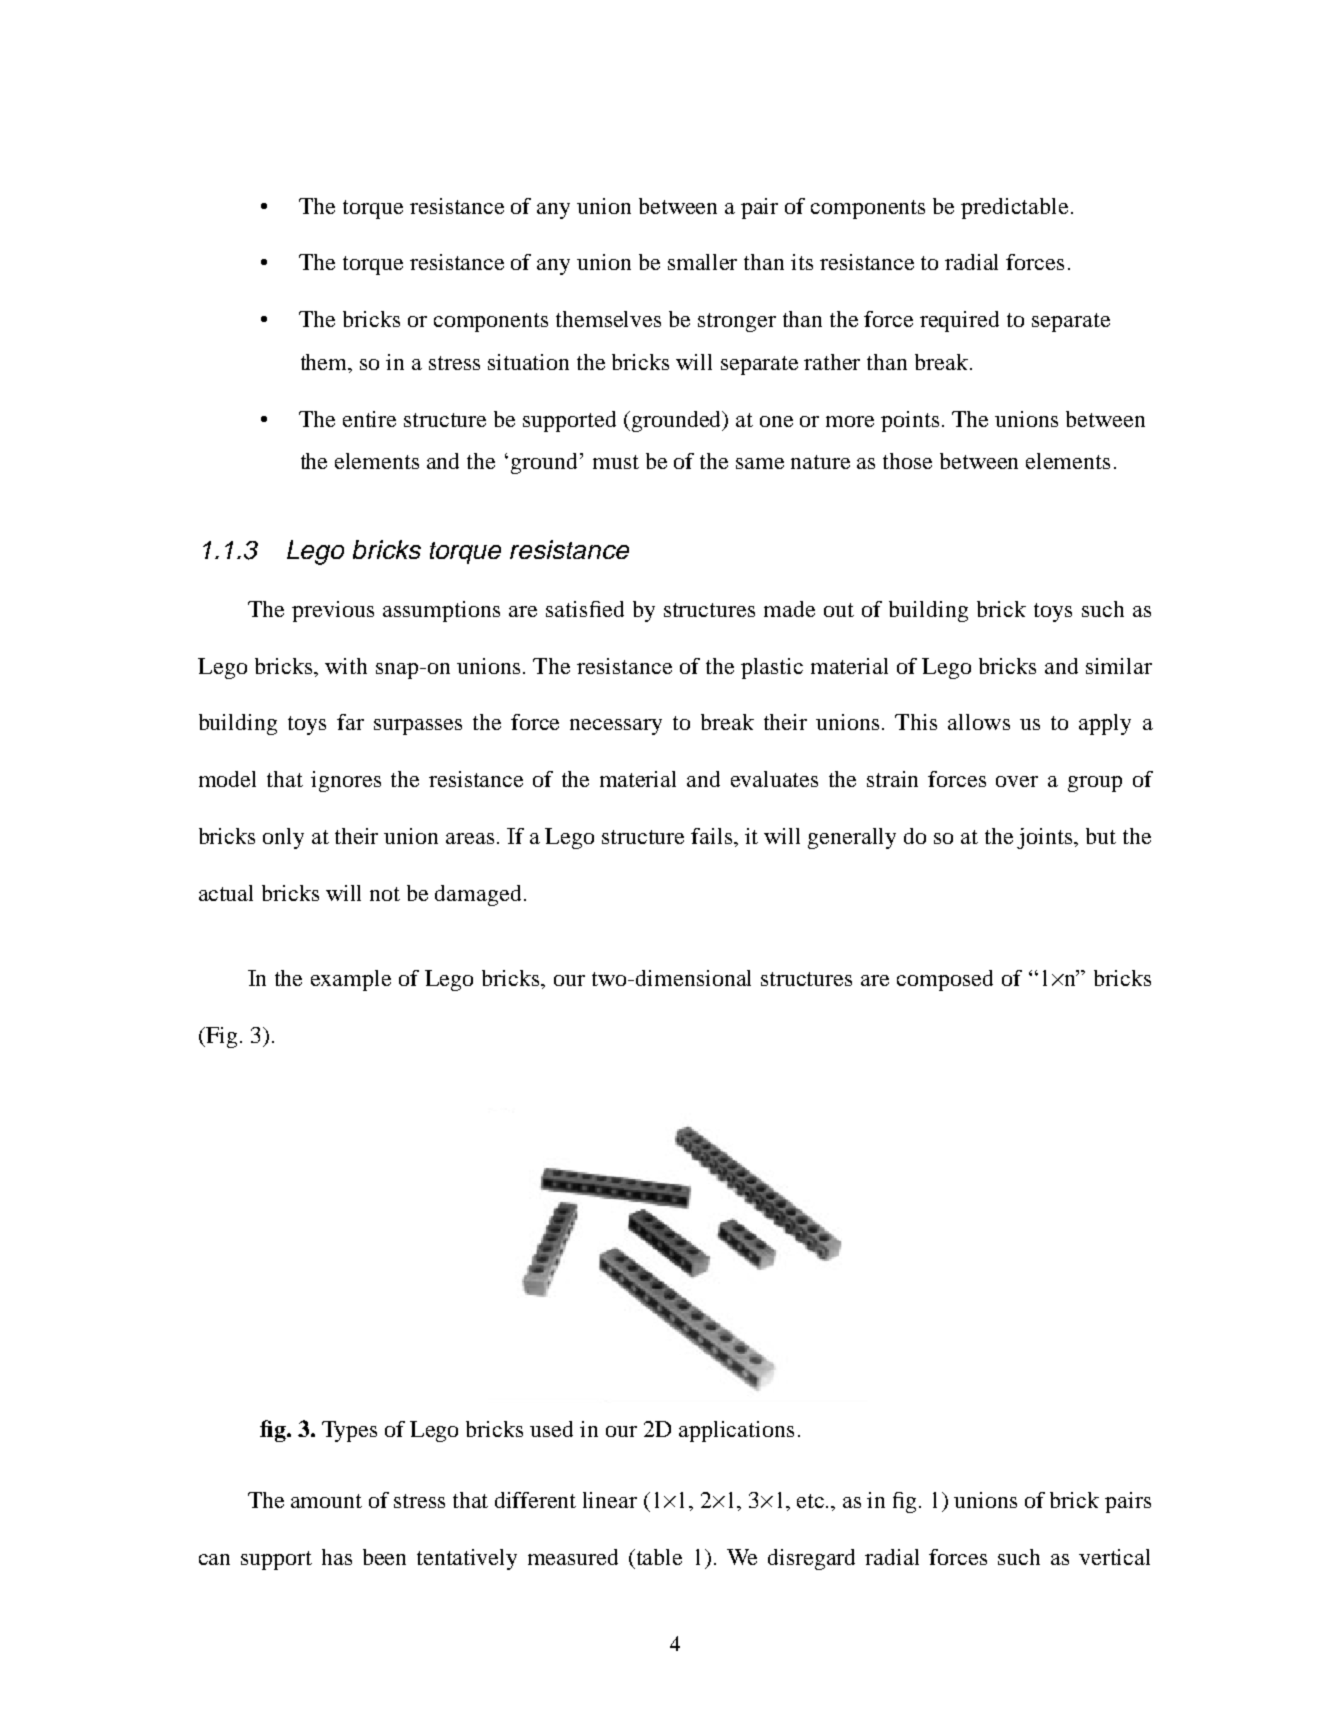 This page has height=1731, width=1338. I want to click on required, so click(959, 321).
